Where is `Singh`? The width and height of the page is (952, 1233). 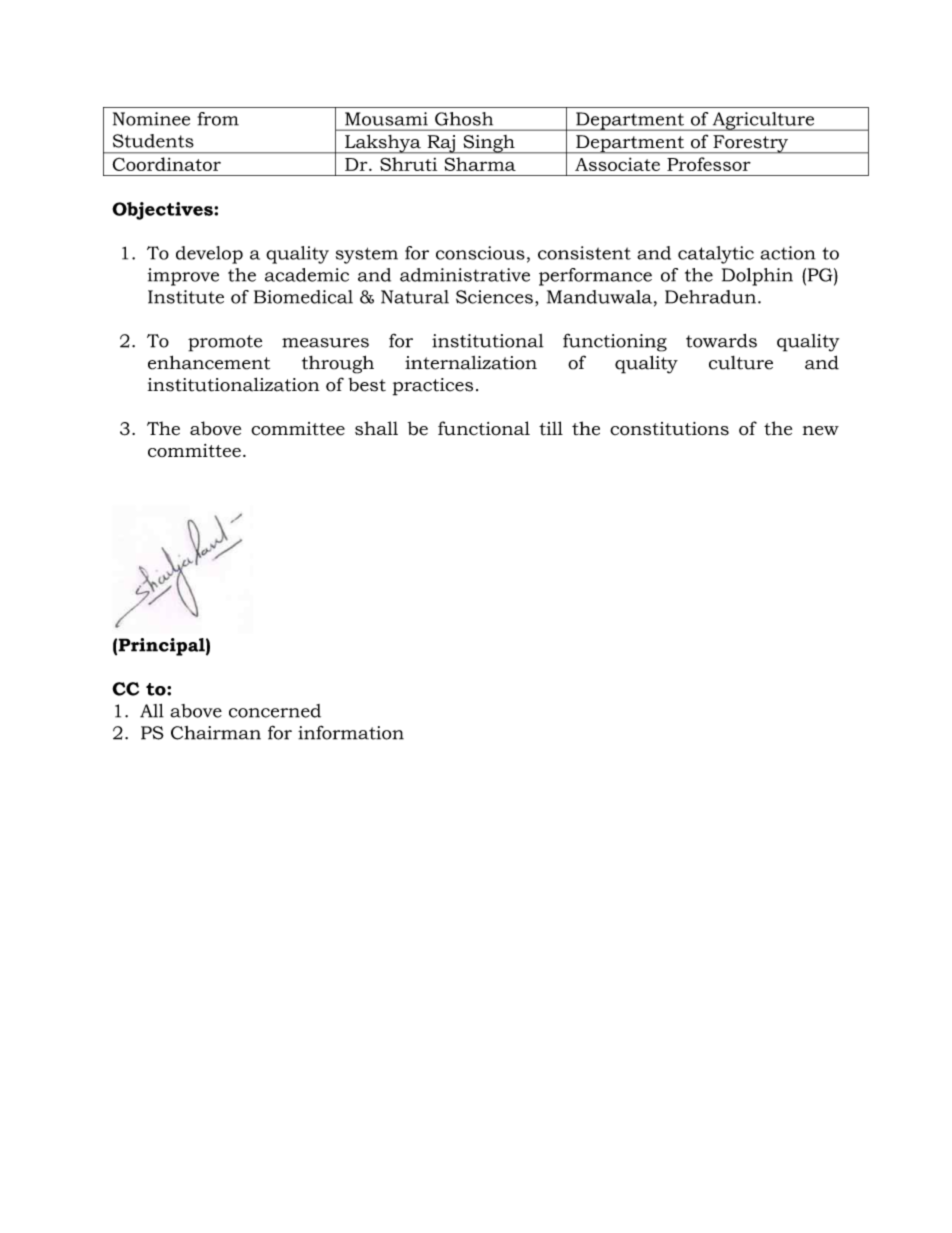
Singh is located at coordinates (489, 144).
